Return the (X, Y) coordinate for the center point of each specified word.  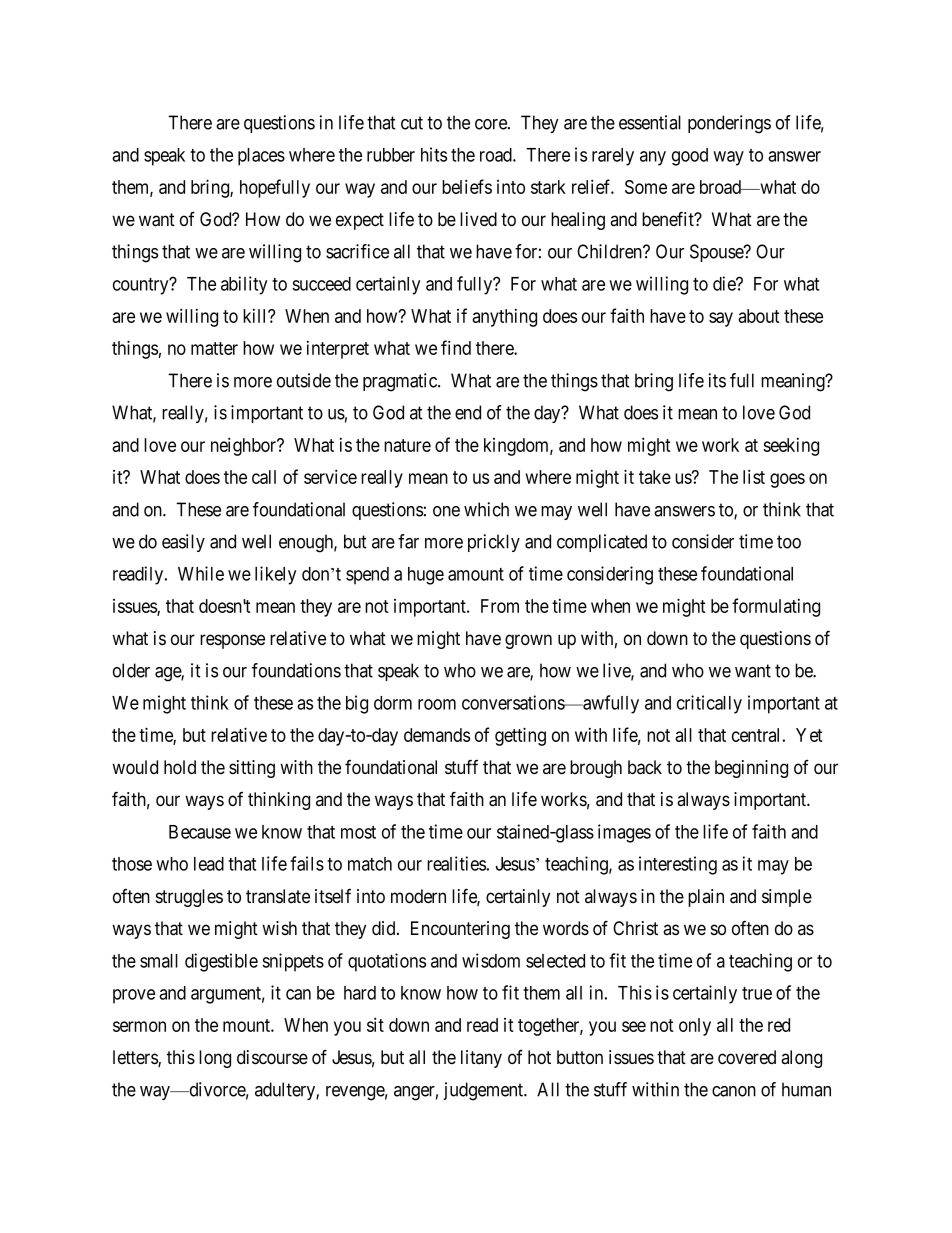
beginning (751, 769)
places (261, 157)
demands (437, 735)
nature (407, 445)
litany (481, 1059)
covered (747, 1057)
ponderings (729, 124)
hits (434, 154)
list (754, 476)
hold (180, 767)
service (330, 476)
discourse (272, 1057)
